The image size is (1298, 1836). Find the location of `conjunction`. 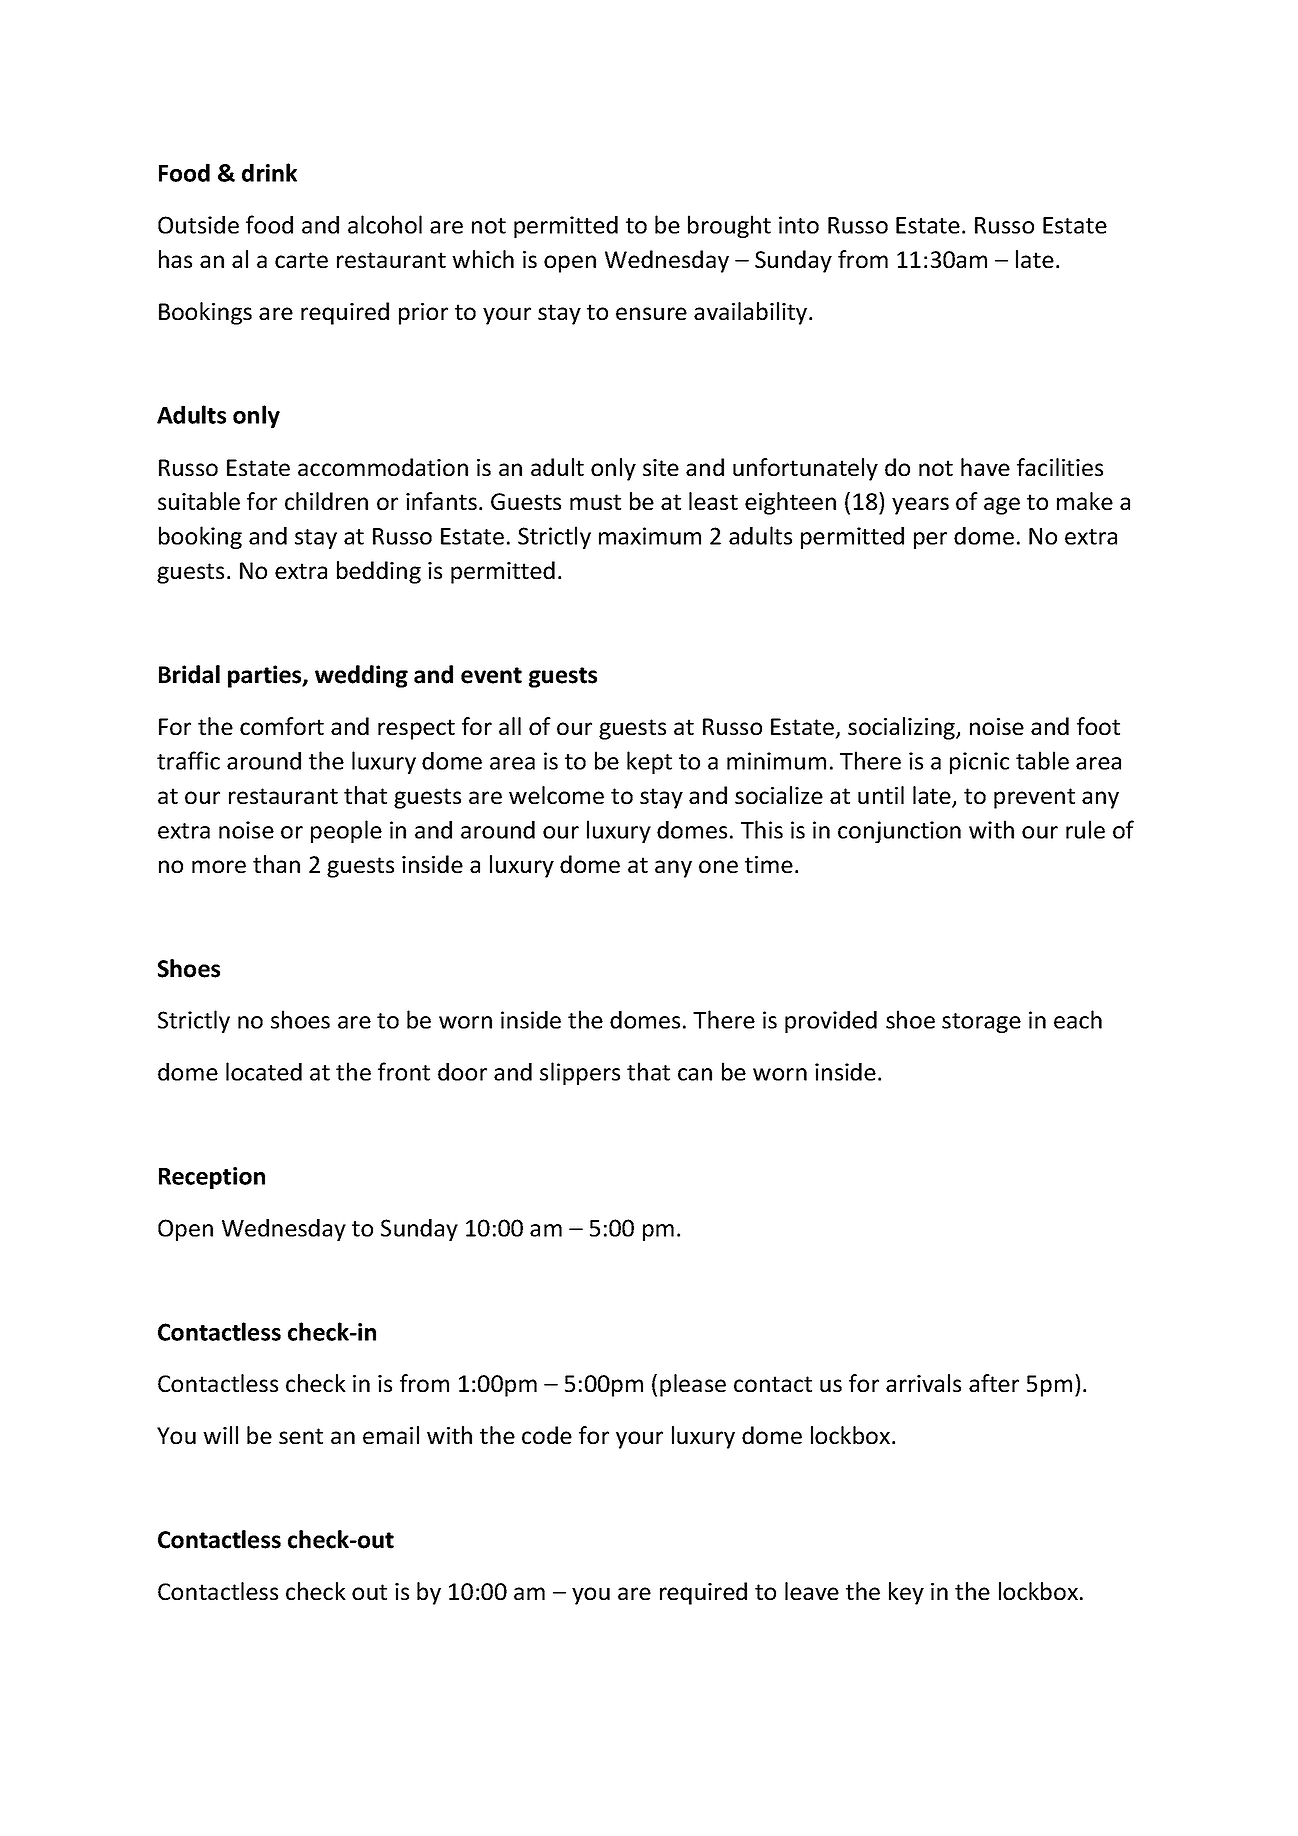

conjunction is located at coordinates (899, 832).
